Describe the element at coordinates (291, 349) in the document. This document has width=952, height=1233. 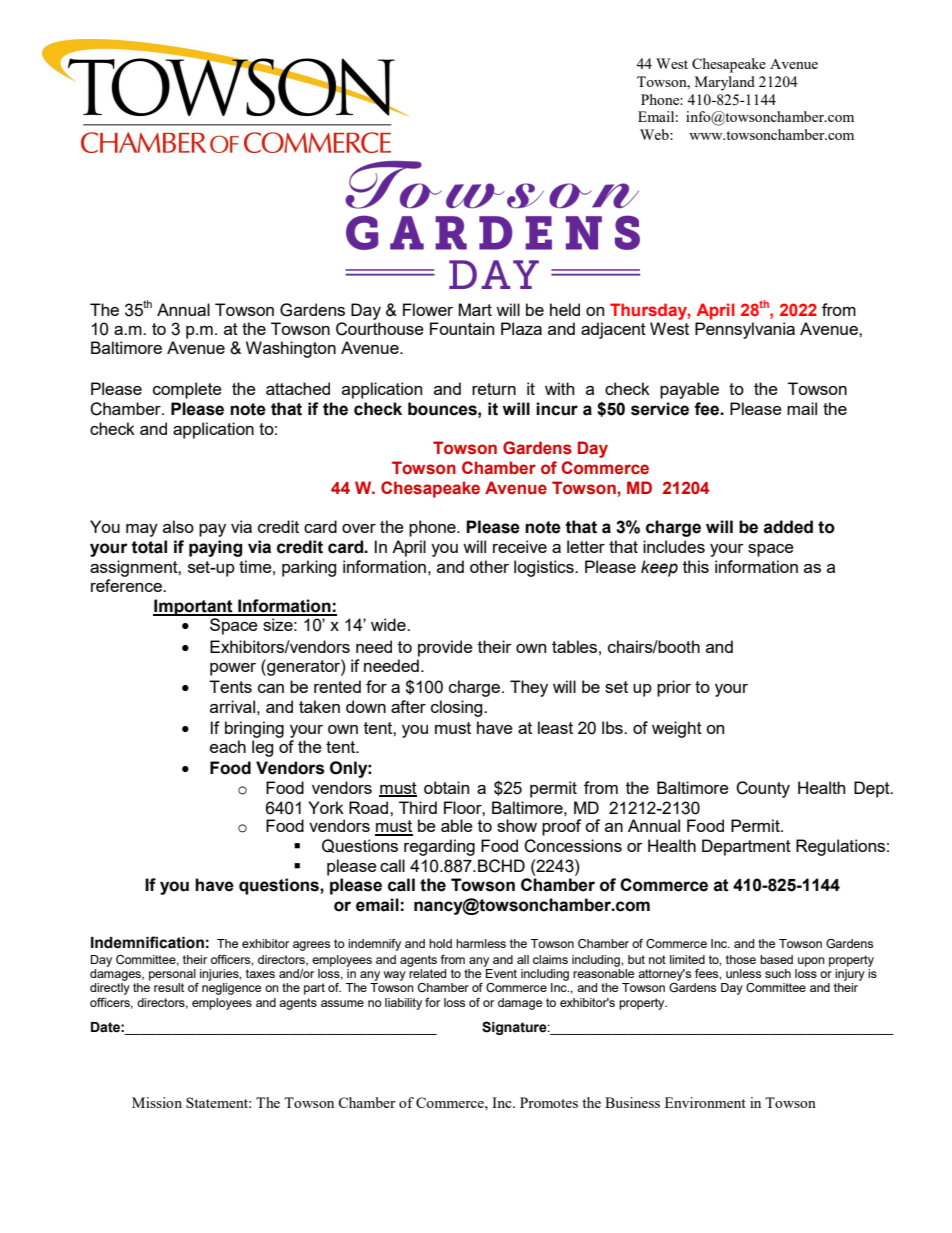
I see `Washington` at that location.
